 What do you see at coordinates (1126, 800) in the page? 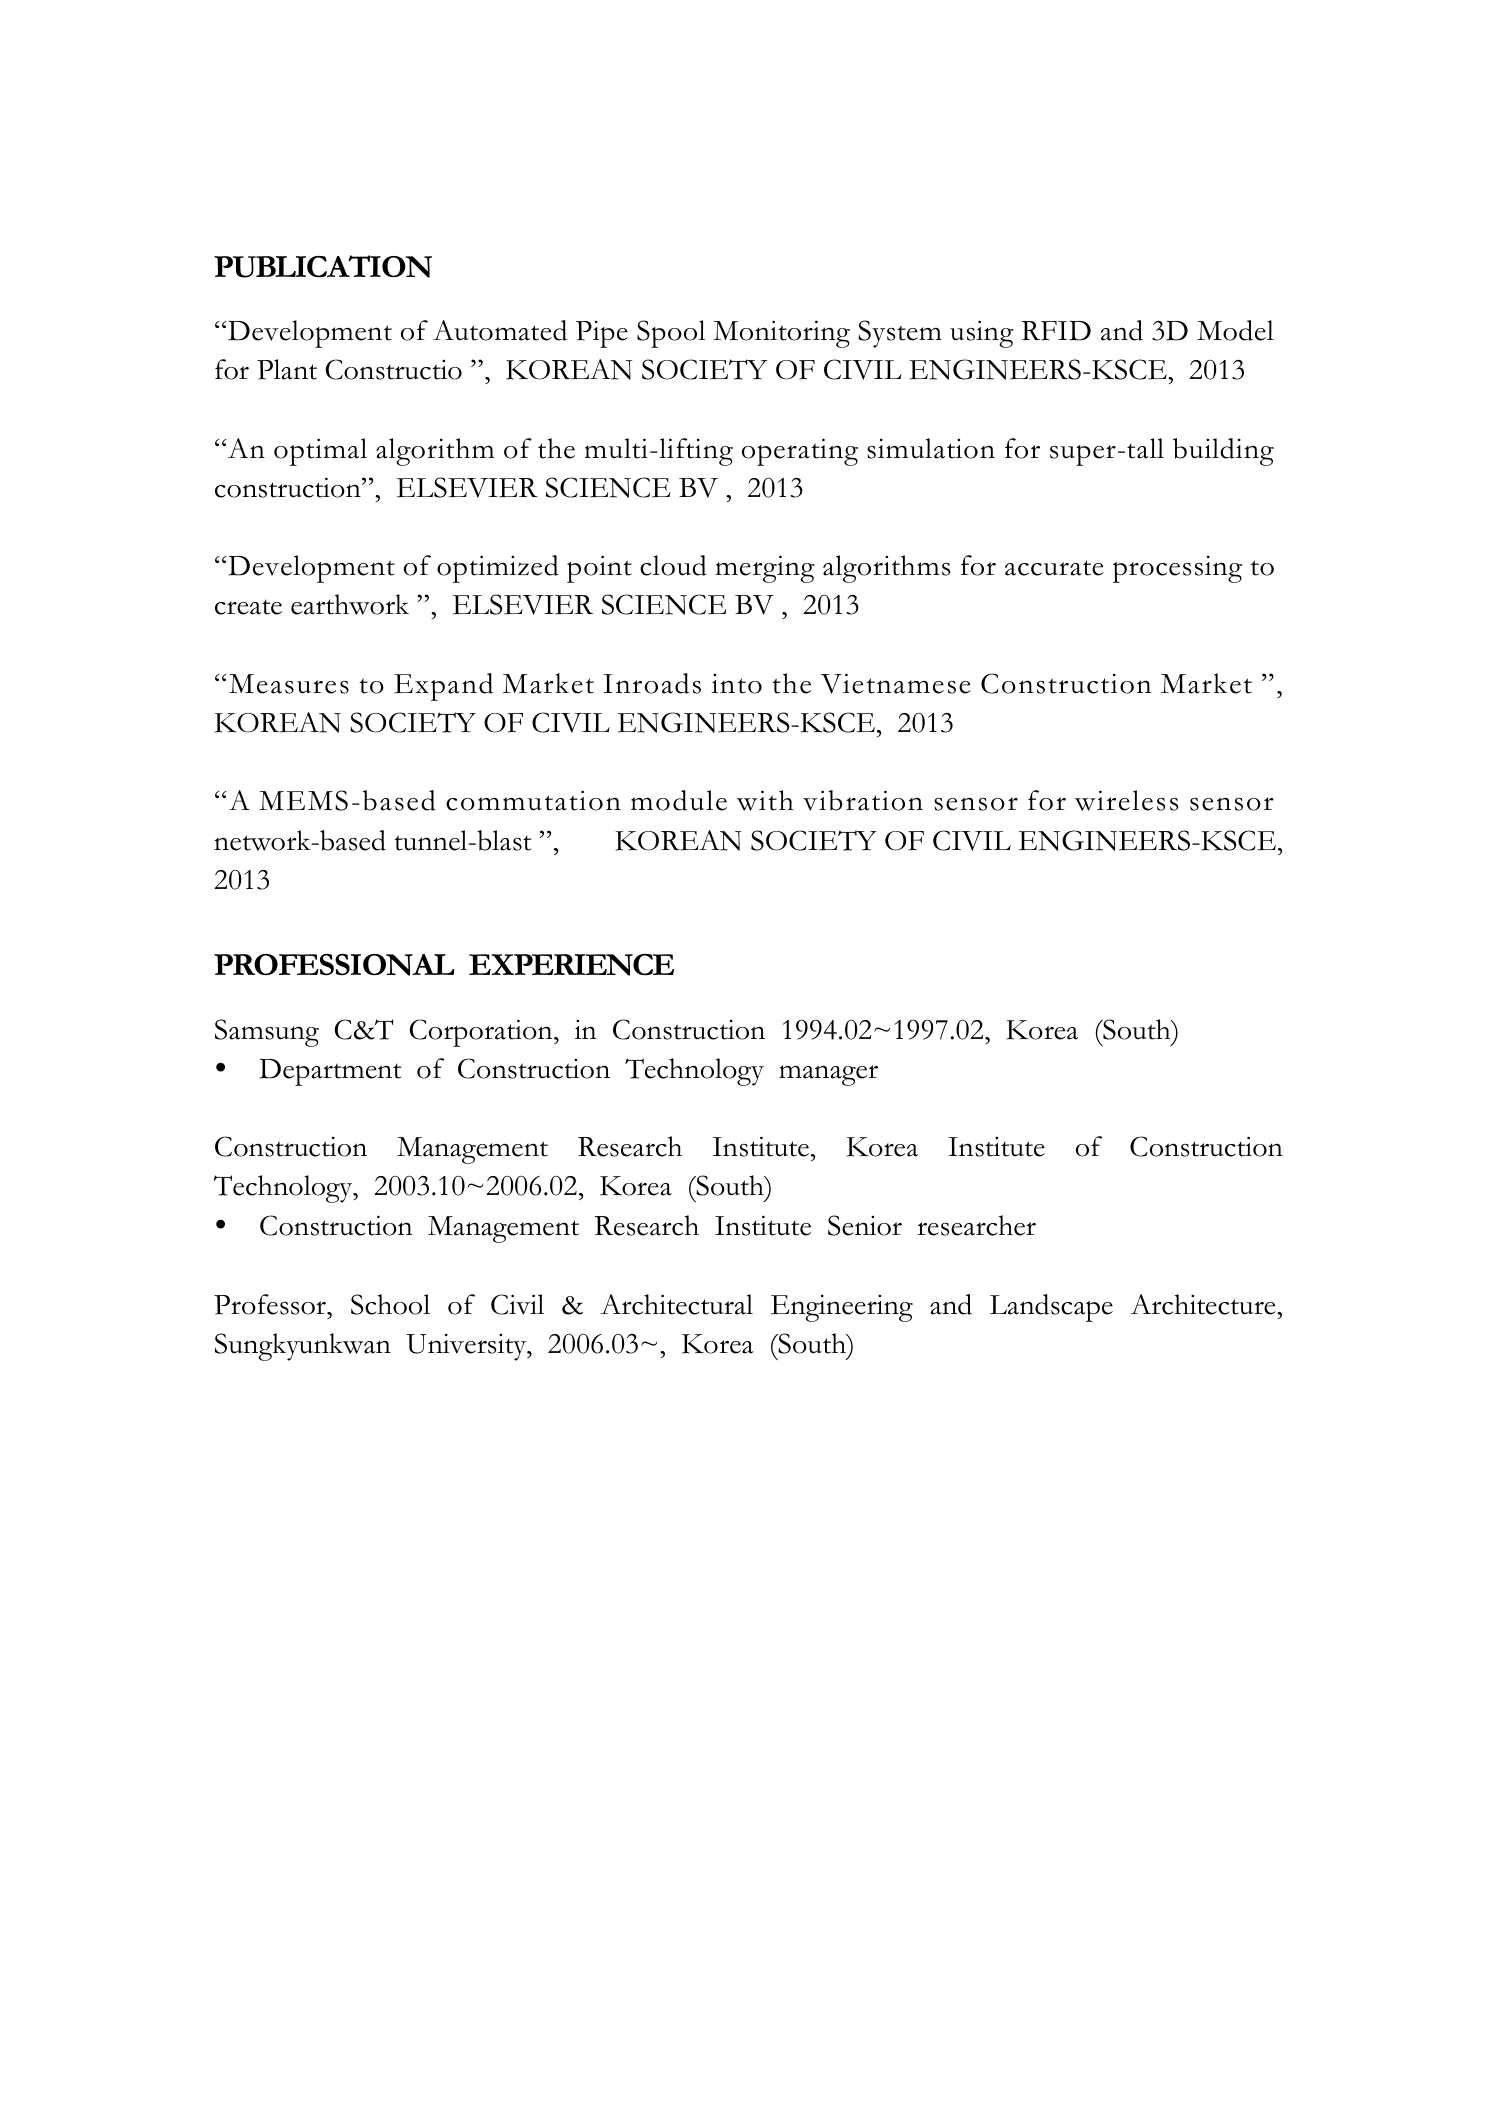
I see `wireless` at bounding box center [1126, 800].
